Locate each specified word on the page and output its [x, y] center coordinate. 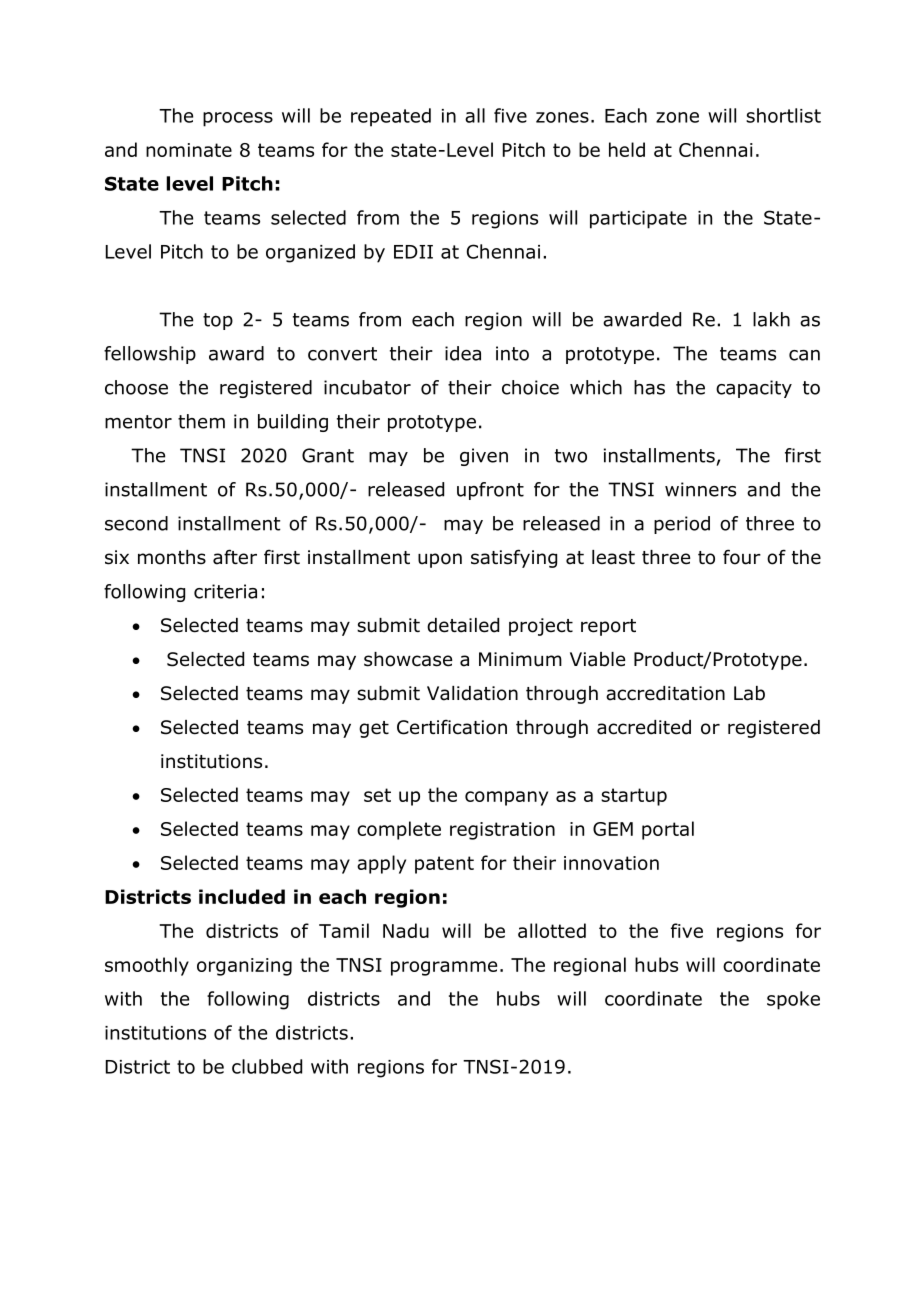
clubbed [267, 1066]
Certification [452, 727]
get [374, 729]
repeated [391, 117]
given [484, 457]
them [201, 421]
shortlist [783, 115]
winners [700, 489]
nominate [189, 150]
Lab [749, 693]
